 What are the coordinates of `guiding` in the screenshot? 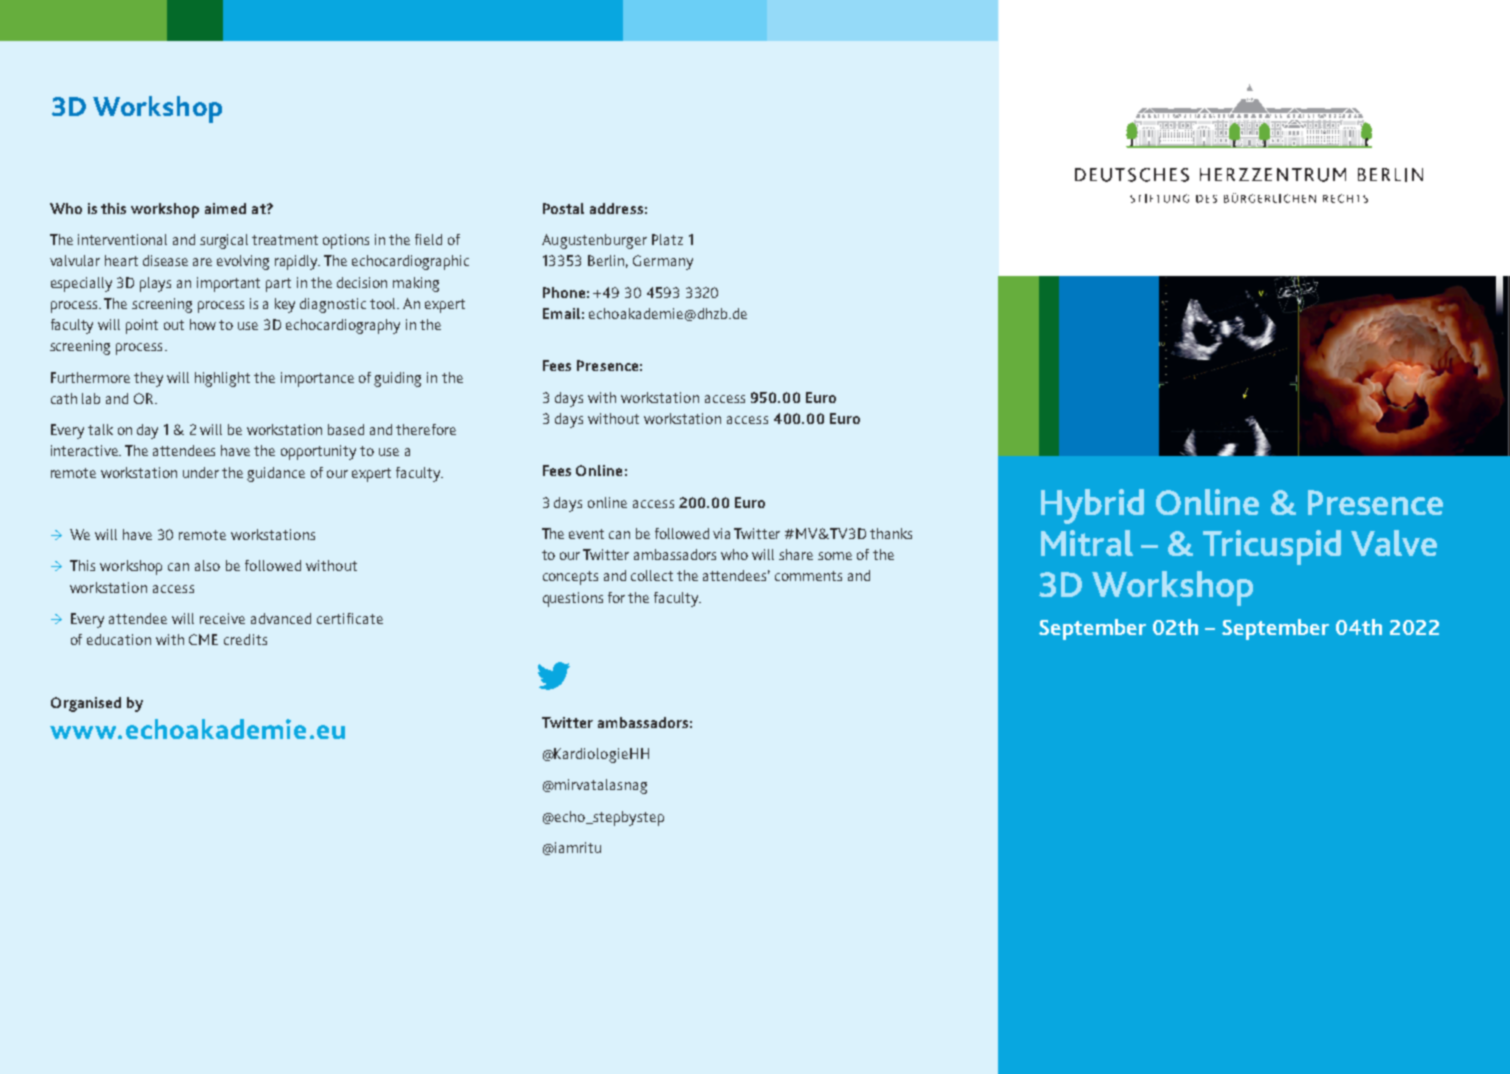 It's located at (397, 379).
